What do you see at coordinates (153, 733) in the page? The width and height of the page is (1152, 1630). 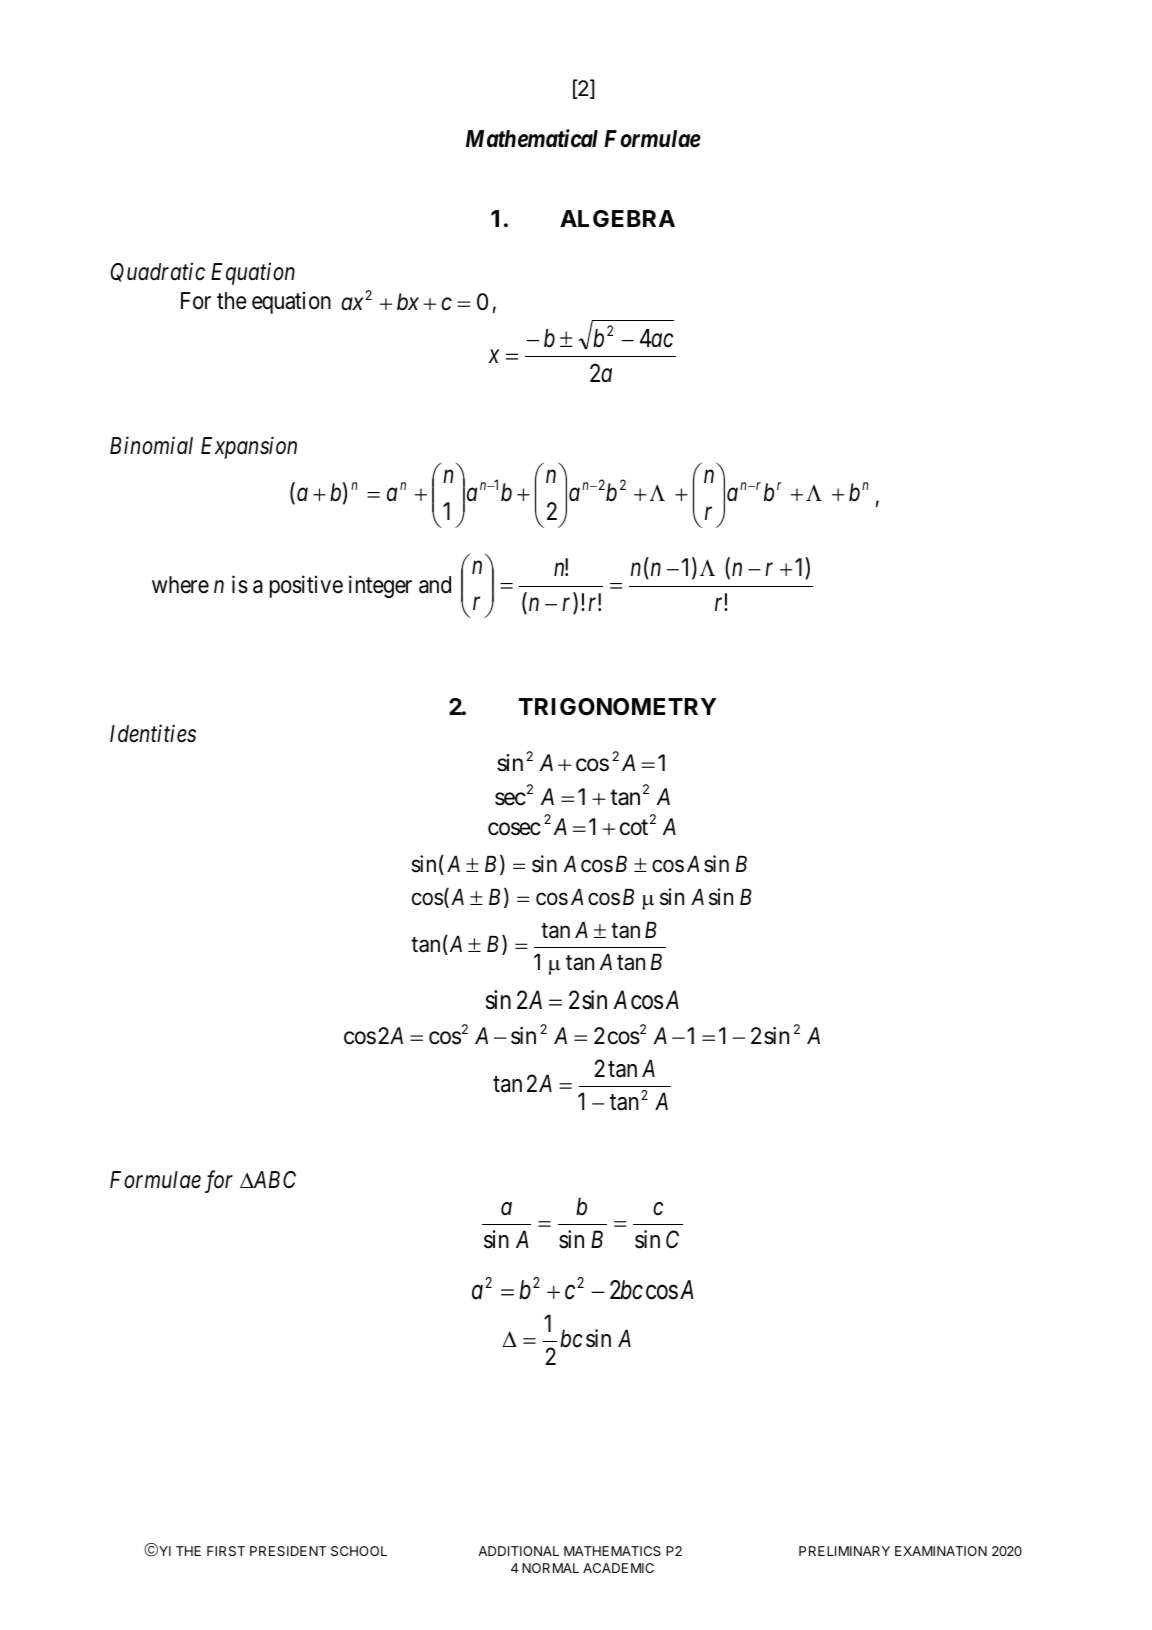 I see `Identities` at bounding box center [153, 733].
